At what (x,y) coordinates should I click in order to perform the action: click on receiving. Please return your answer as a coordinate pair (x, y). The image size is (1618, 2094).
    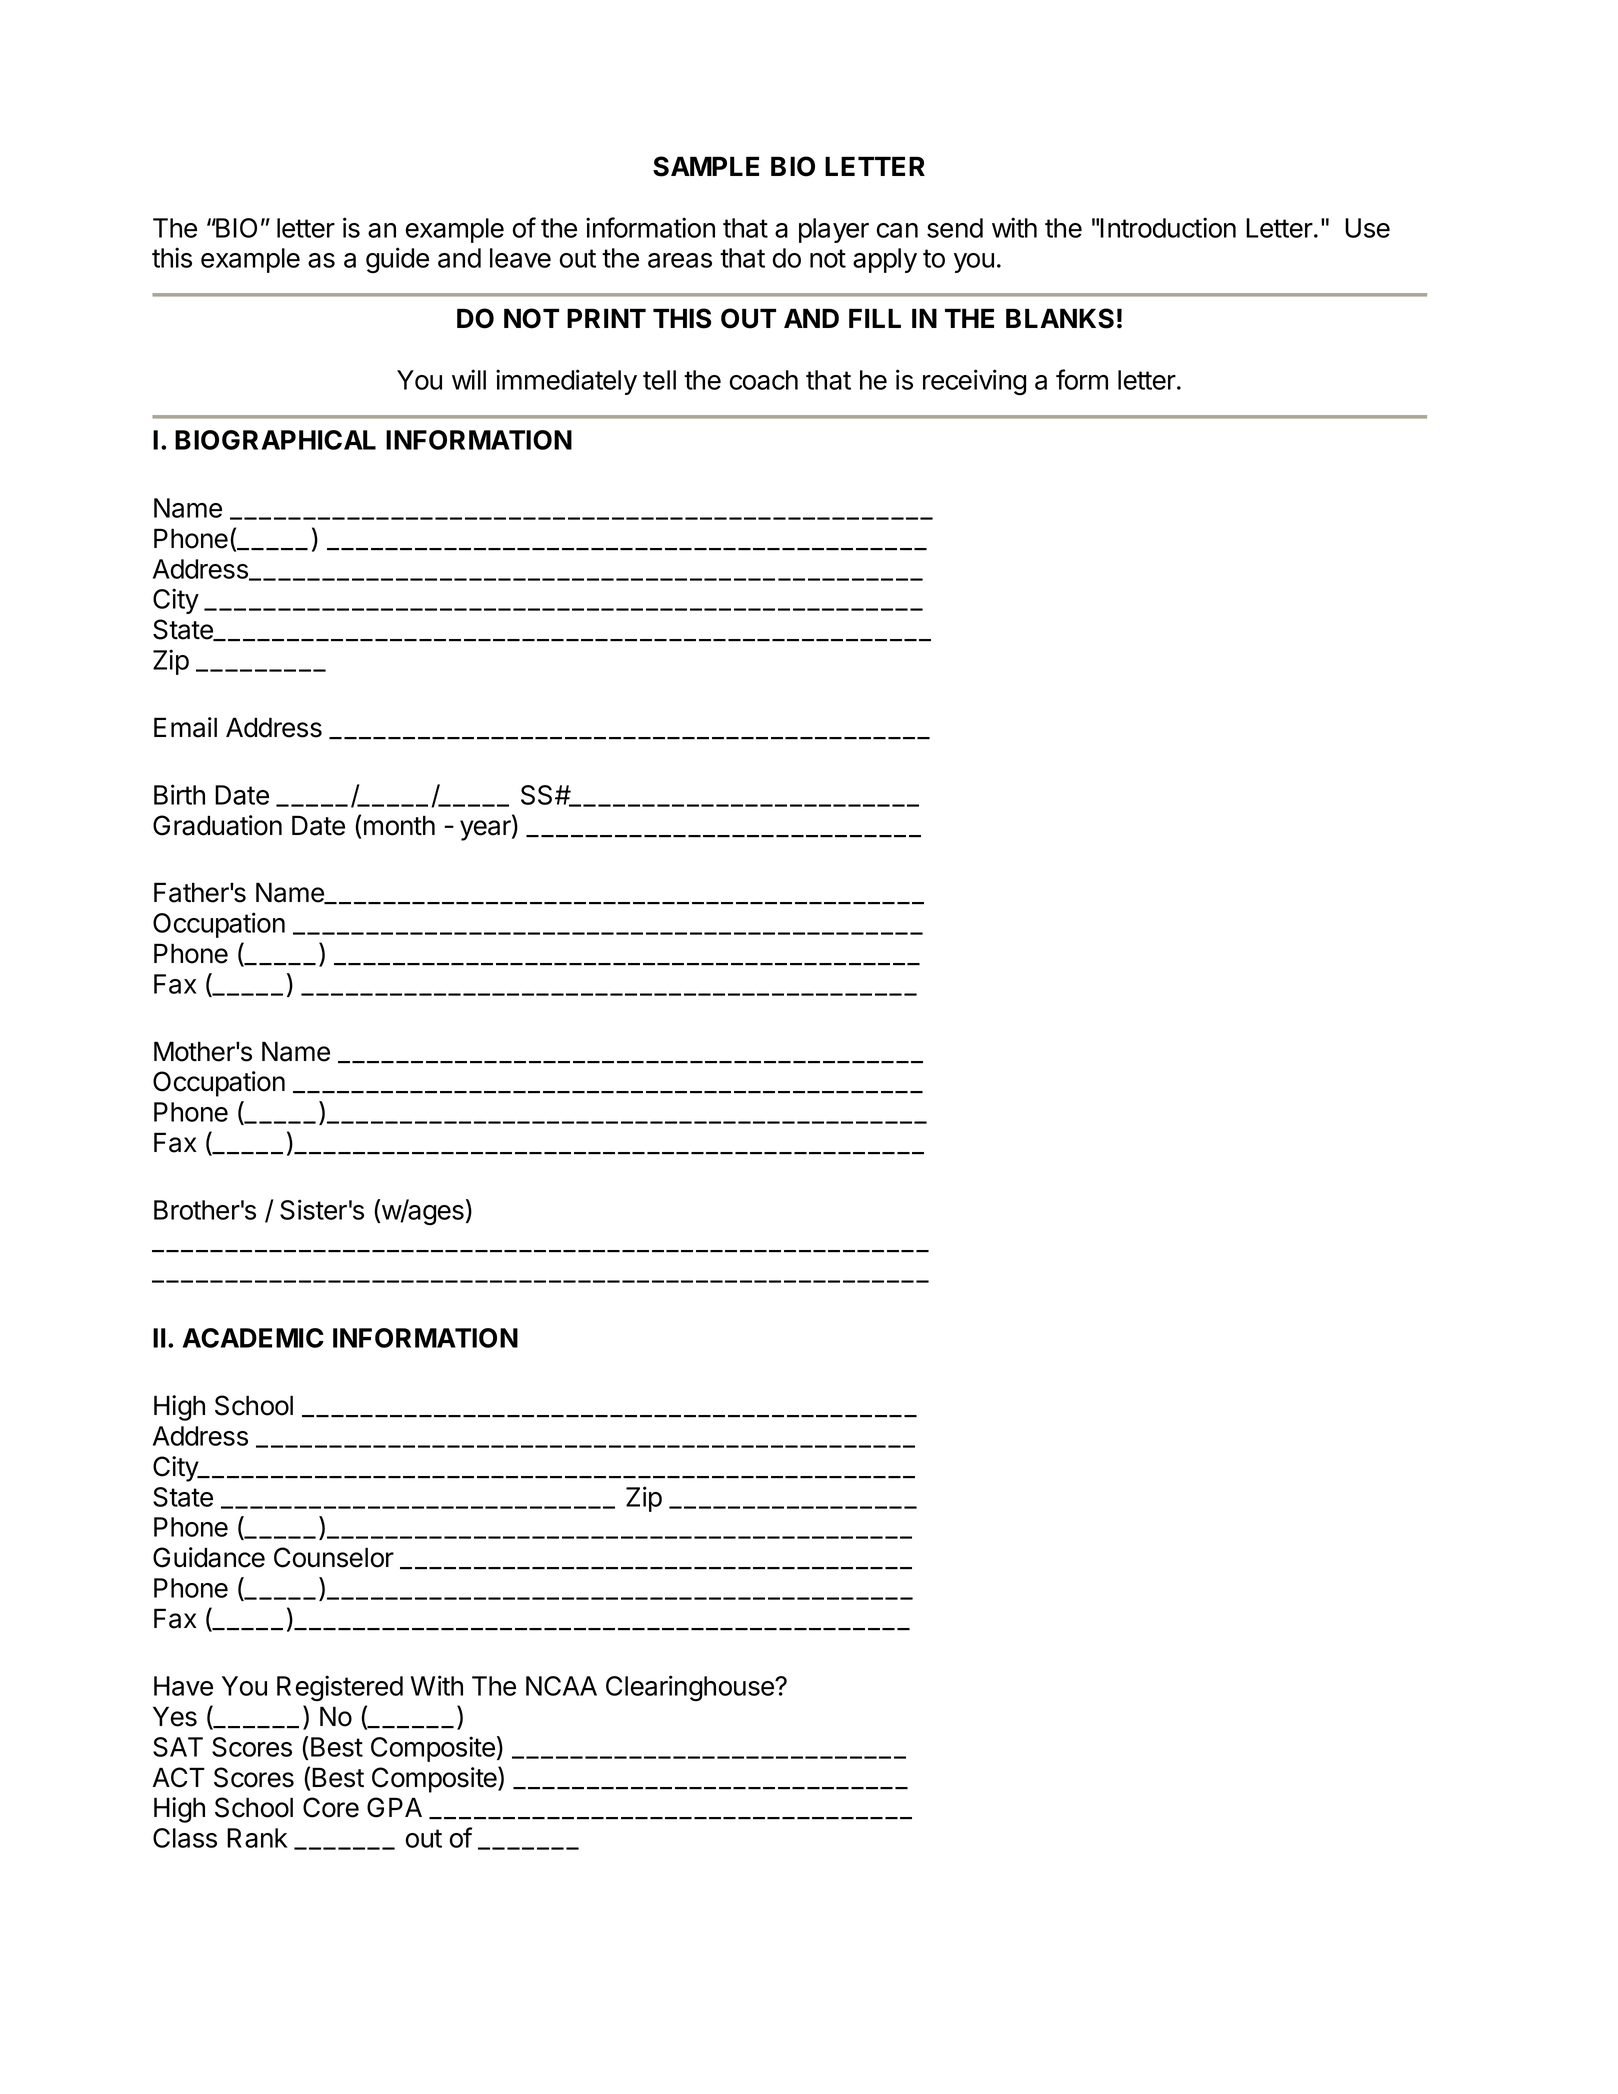
    Looking at the image, I should click on (974, 382).
